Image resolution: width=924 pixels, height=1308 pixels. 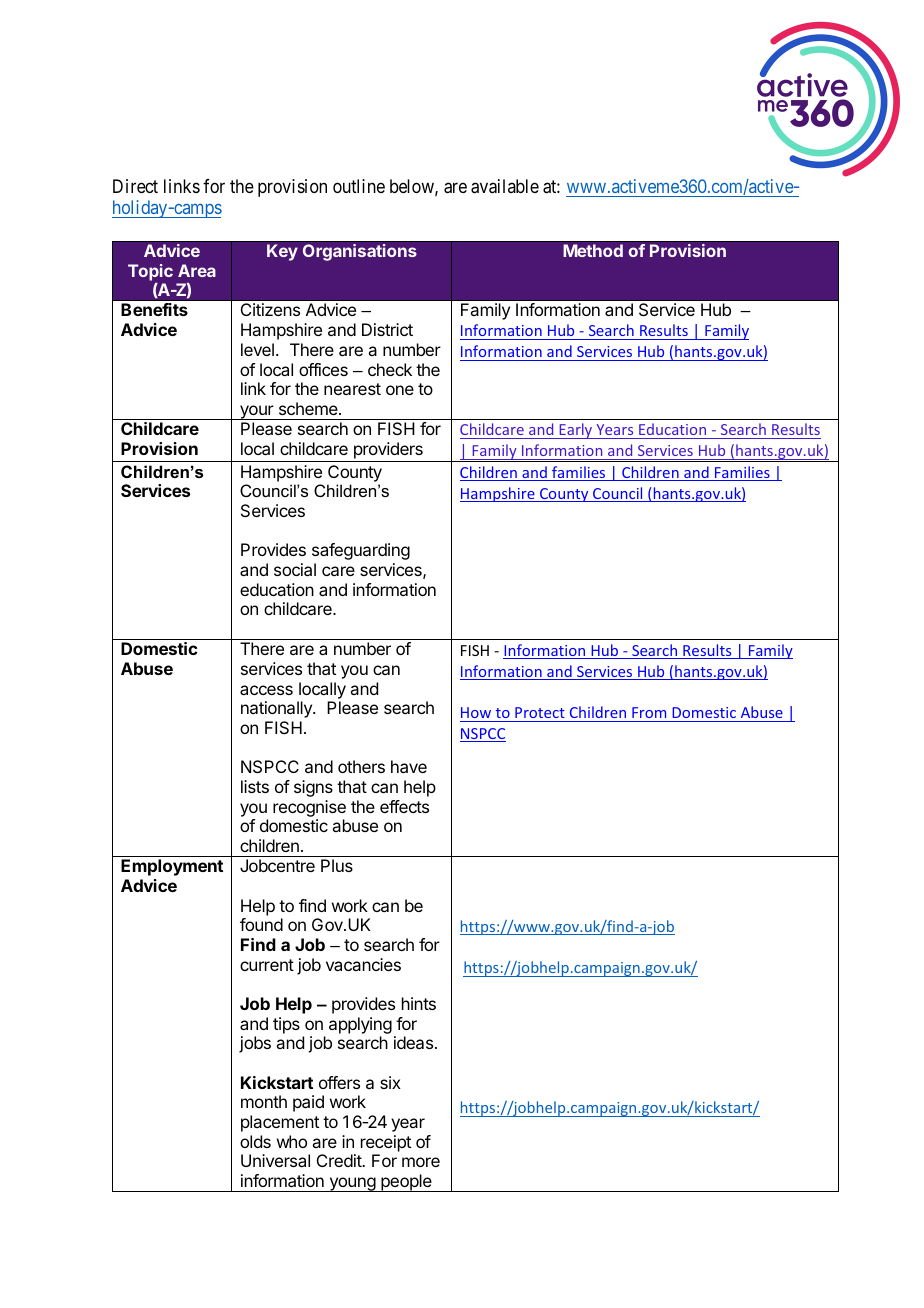 What do you see at coordinates (388, 452) in the screenshot?
I see `providers` at bounding box center [388, 452].
